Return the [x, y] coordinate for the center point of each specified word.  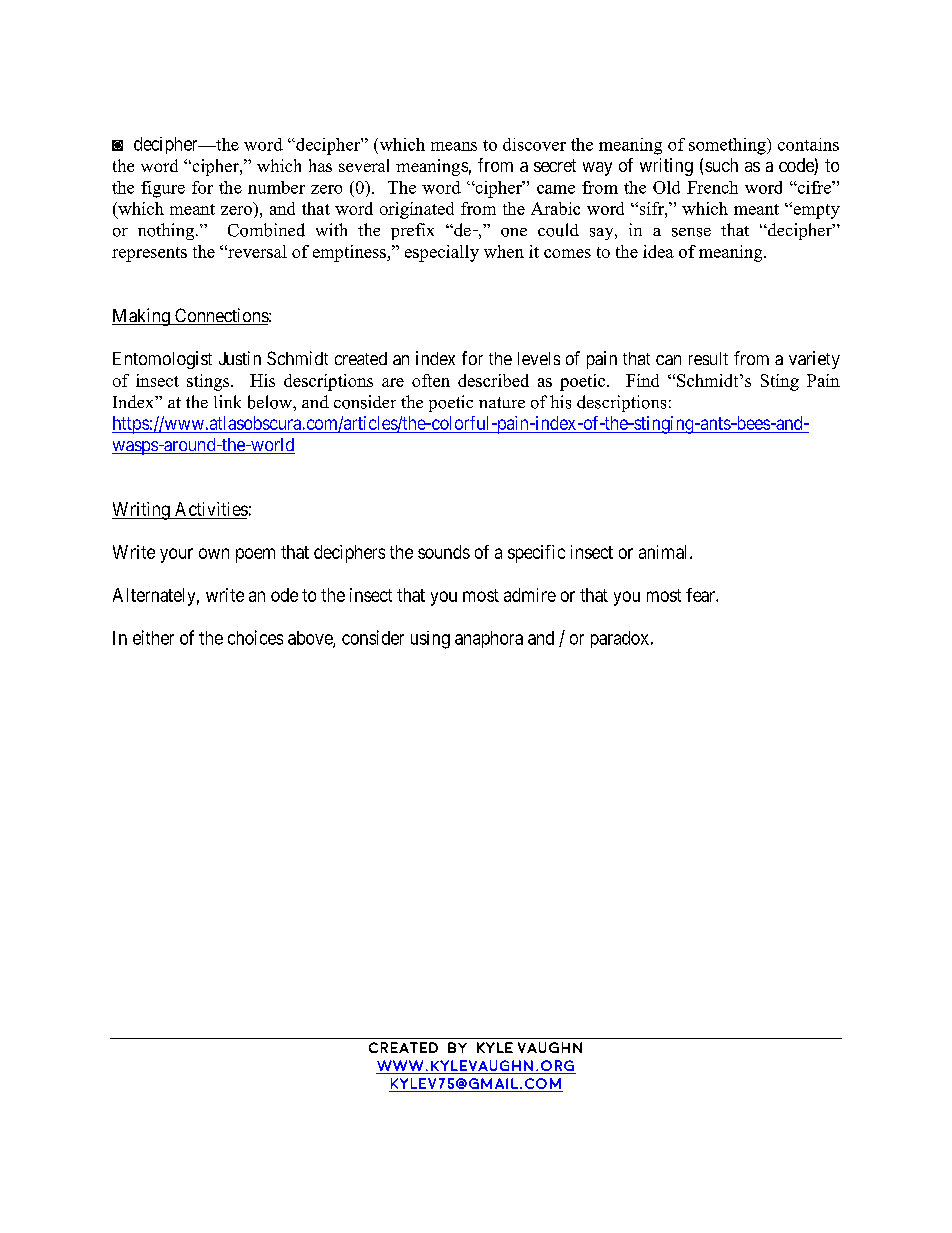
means [454, 146]
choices [255, 637]
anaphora [489, 639]
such [721, 165]
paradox [620, 639]
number [276, 187]
